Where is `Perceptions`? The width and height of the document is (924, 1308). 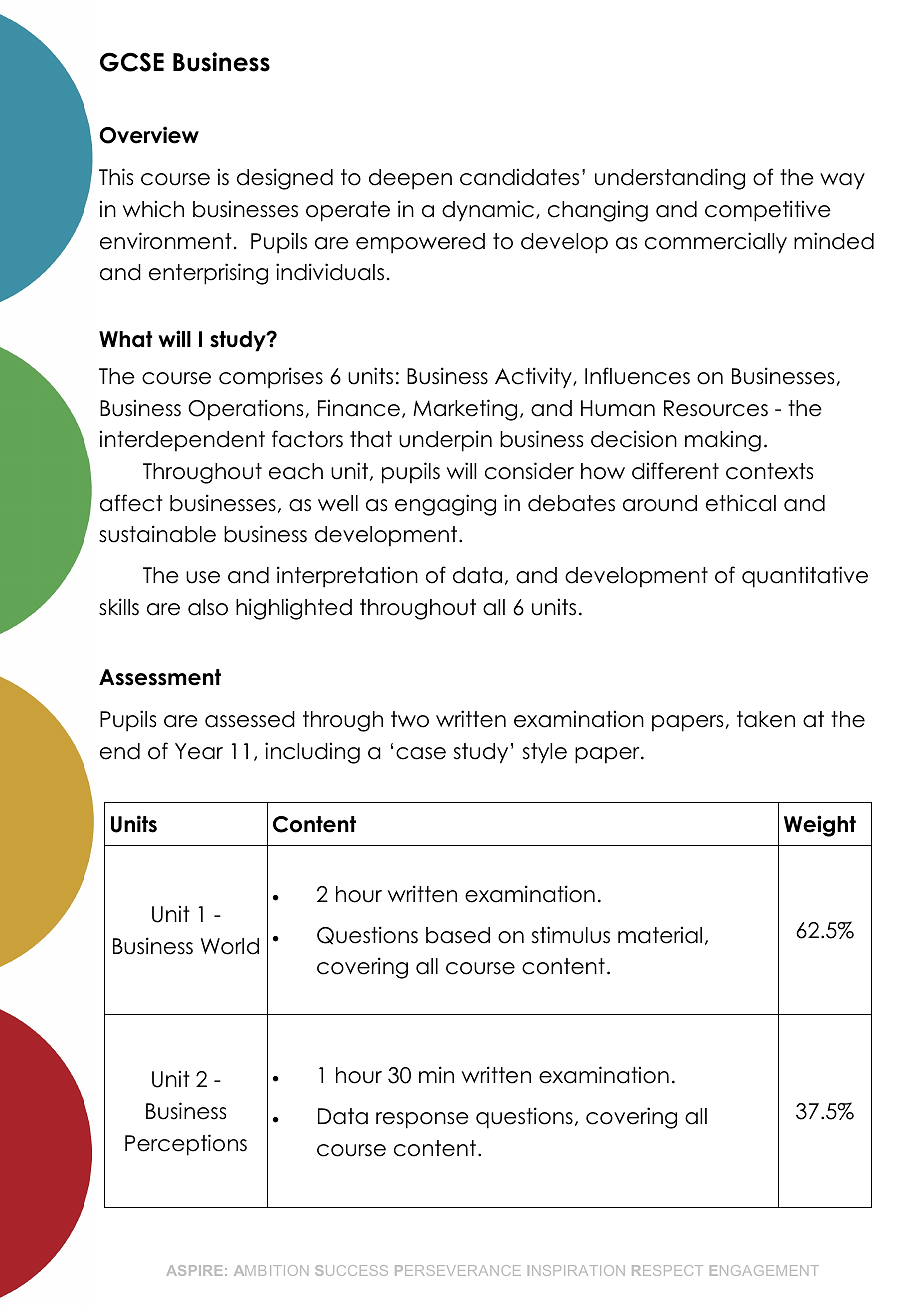
Perceptions is located at coordinates (186, 1145).
